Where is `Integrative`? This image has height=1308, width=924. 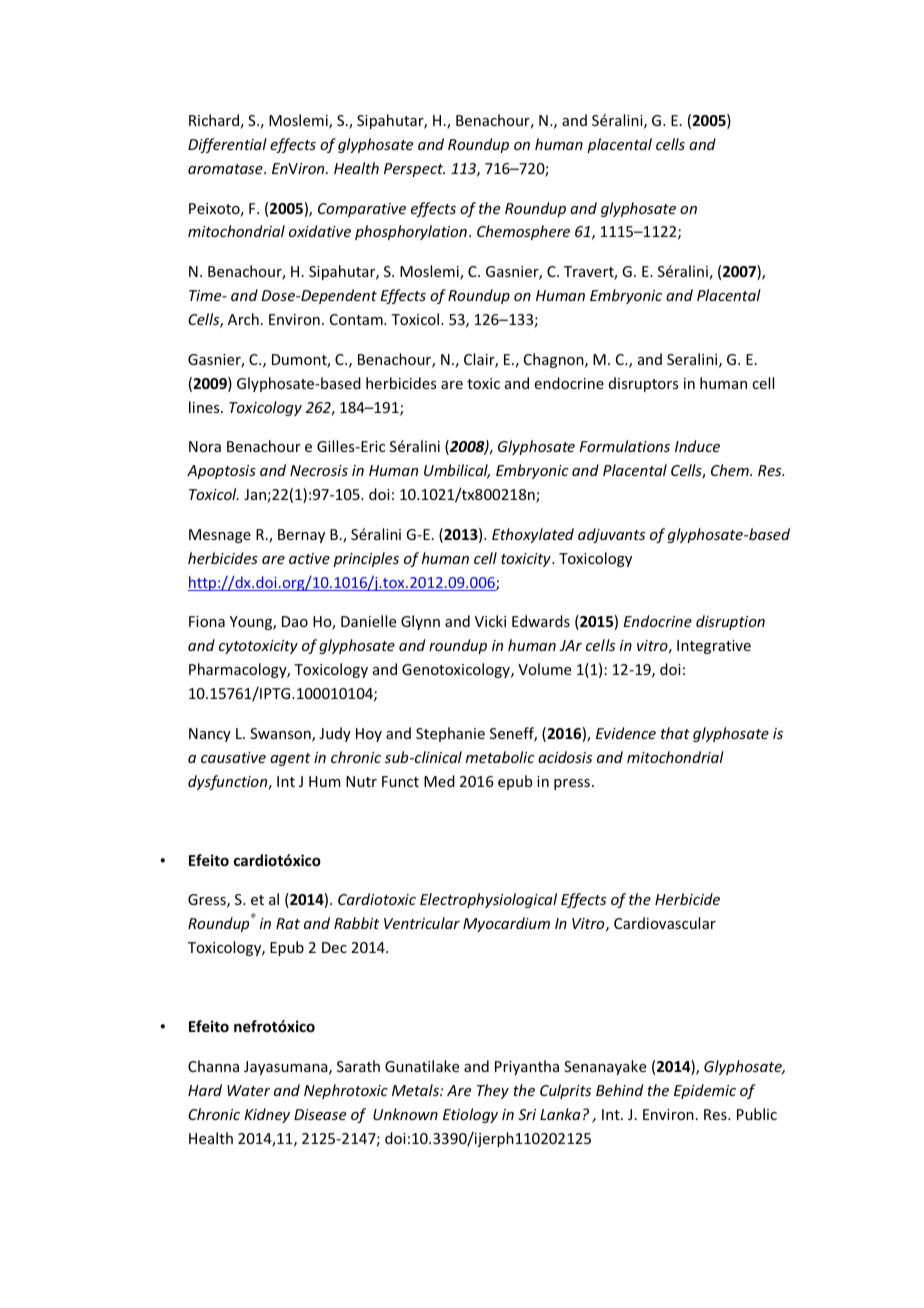 Integrative is located at coordinates (714, 647).
